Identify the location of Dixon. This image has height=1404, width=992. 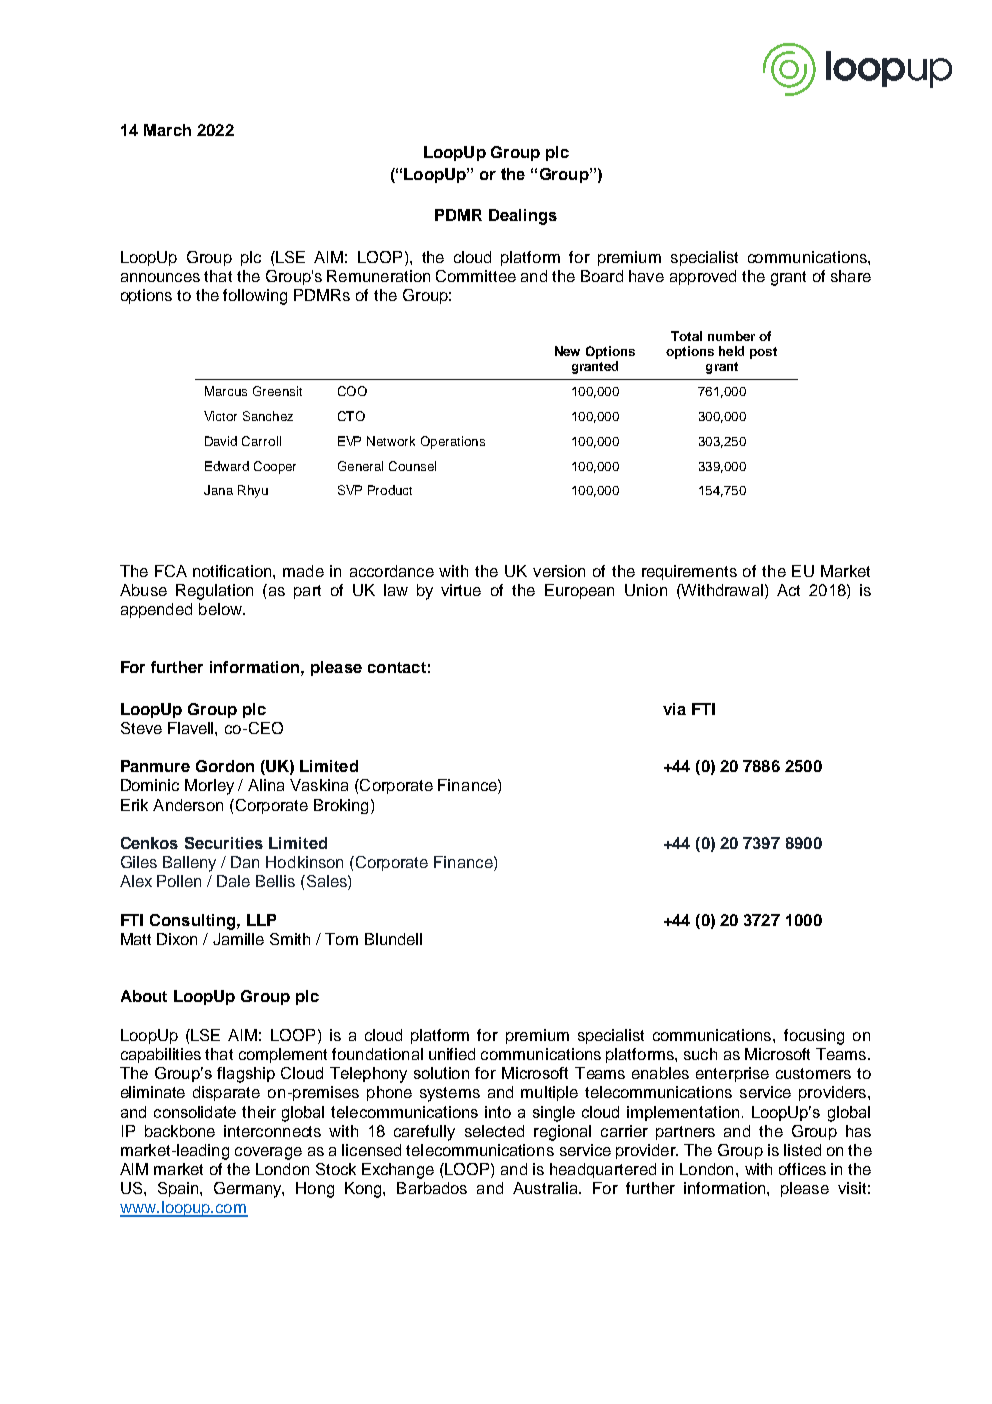
(177, 939).
